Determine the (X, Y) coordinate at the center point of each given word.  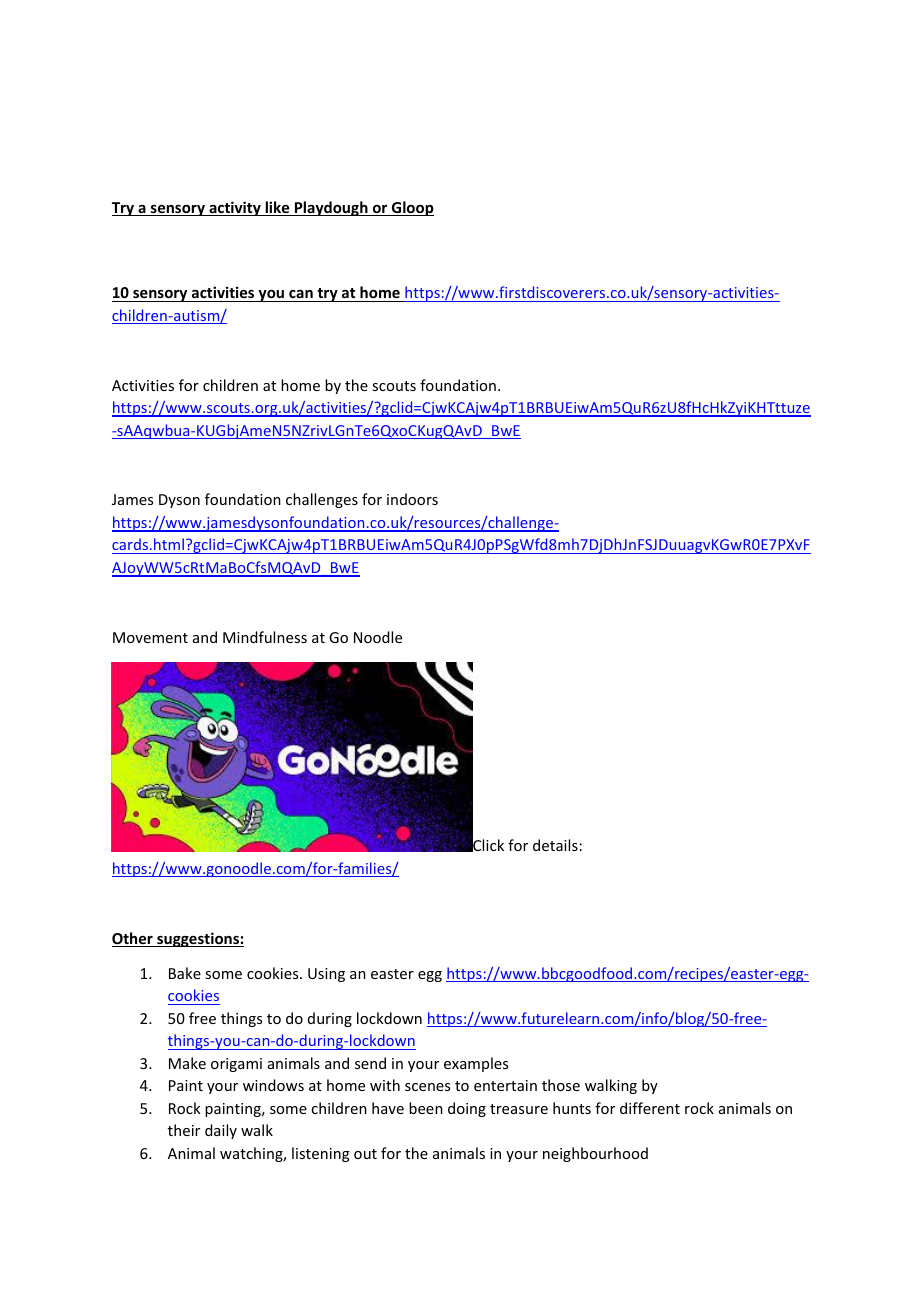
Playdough (331, 208)
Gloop (412, 208)
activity (235, 208)
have (388, 1108)
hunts (572, 1108)
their (184, 1130)
